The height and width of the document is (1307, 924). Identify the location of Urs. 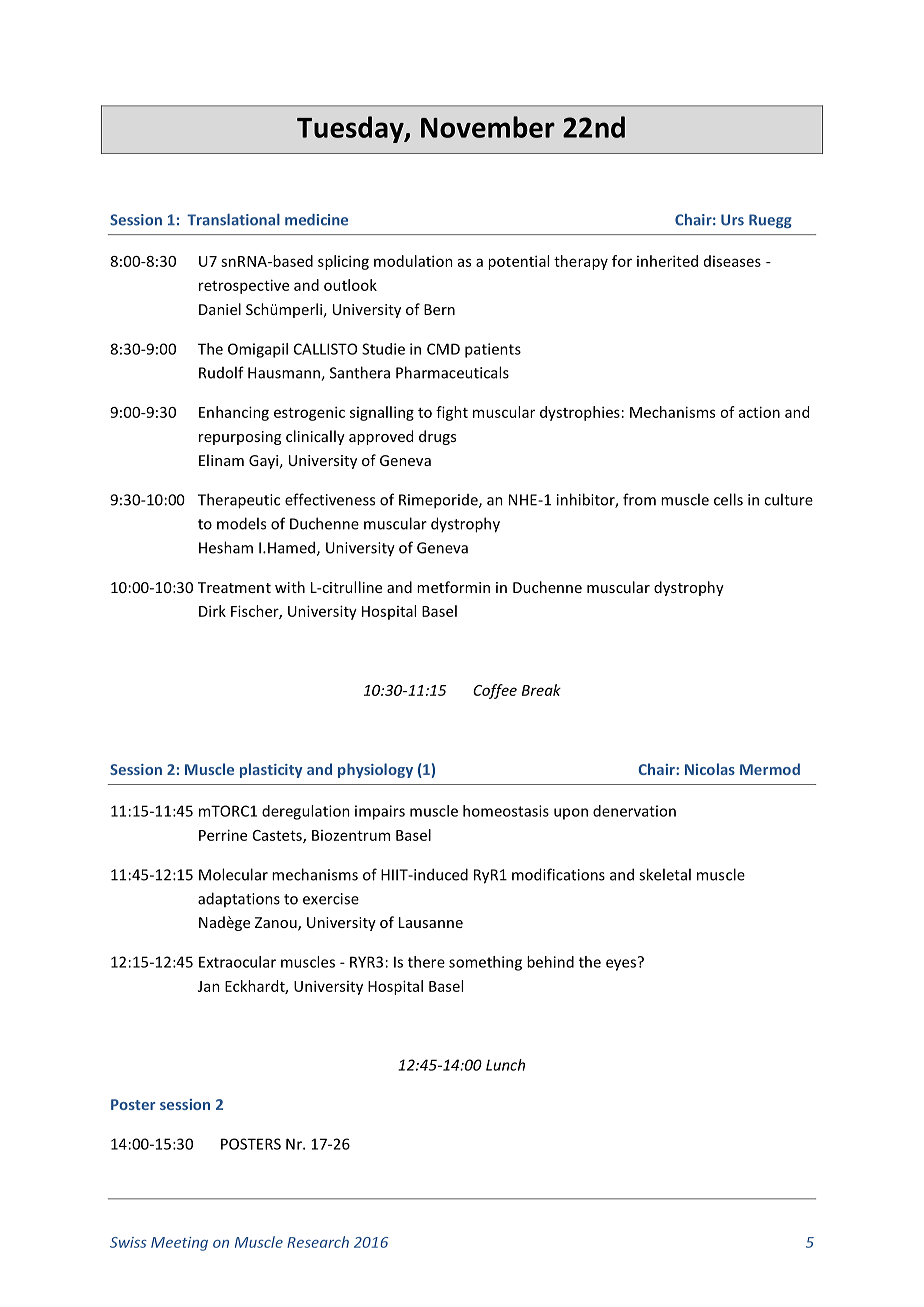
(732, 220).
